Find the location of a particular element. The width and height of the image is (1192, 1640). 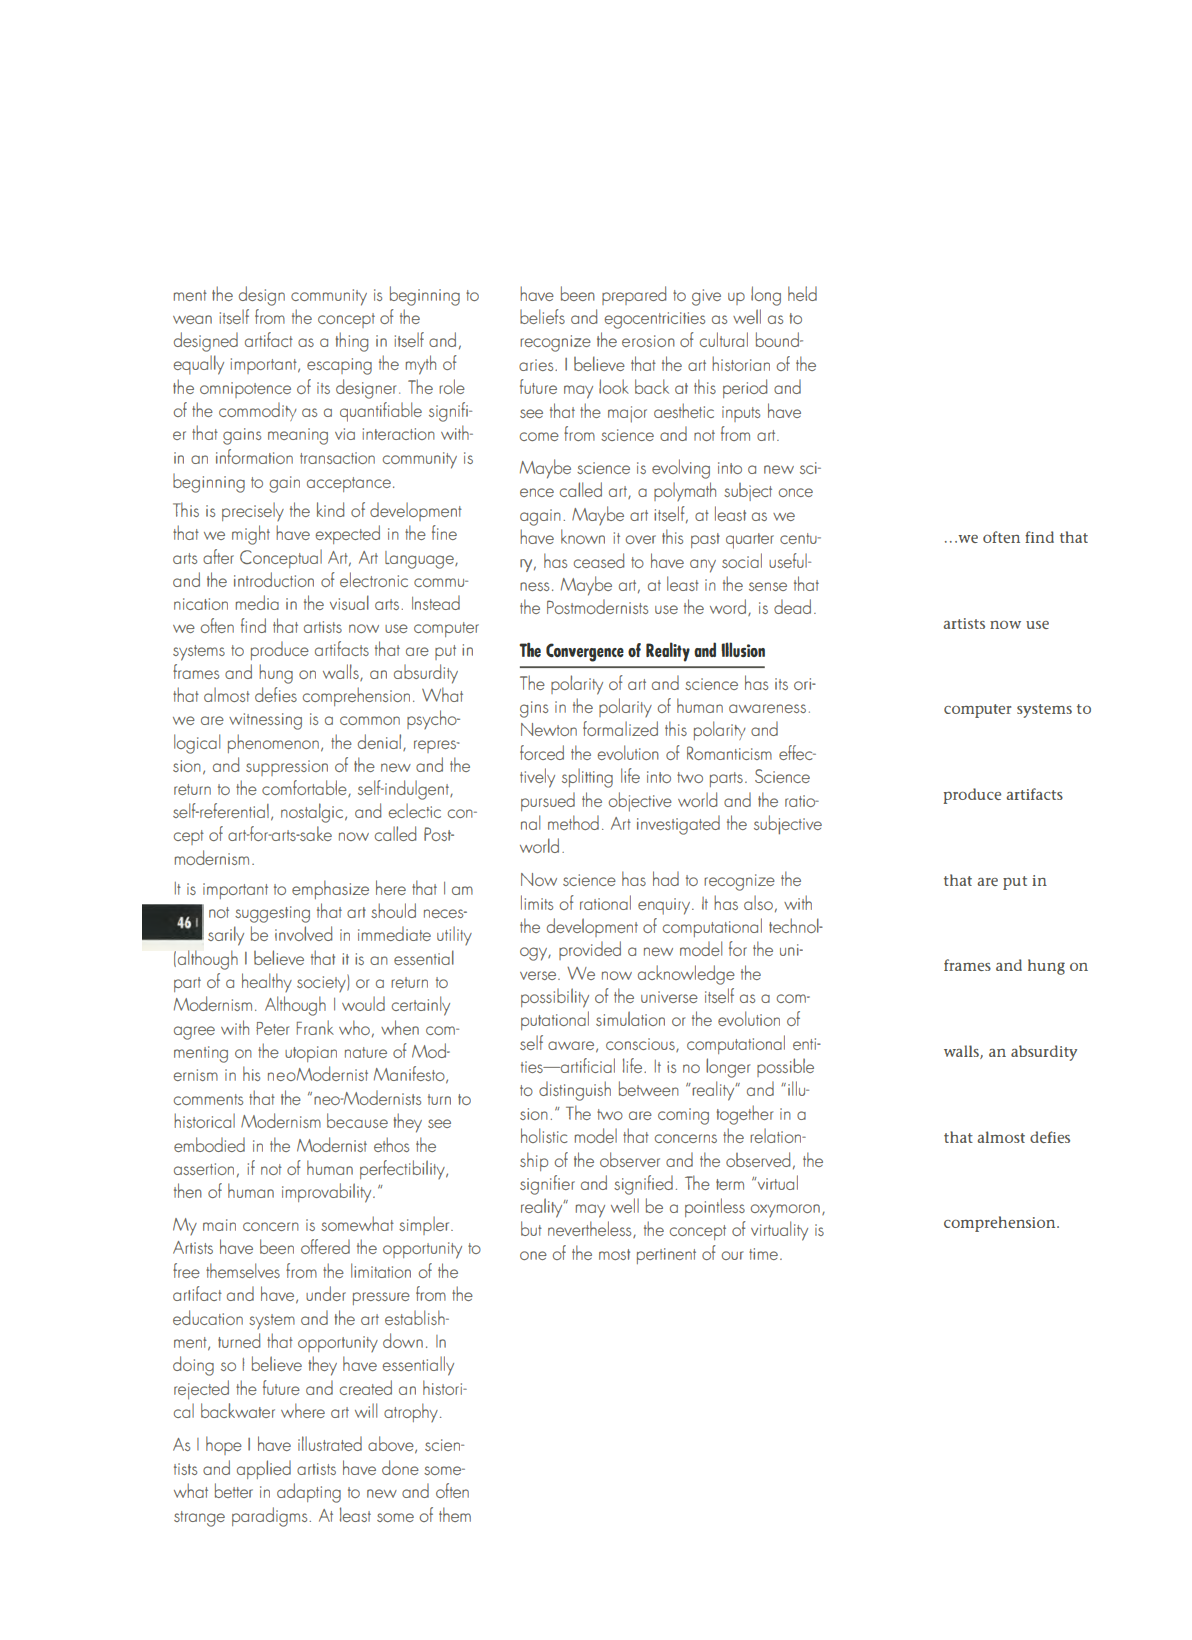

word is located at coordinates (729, 607).
